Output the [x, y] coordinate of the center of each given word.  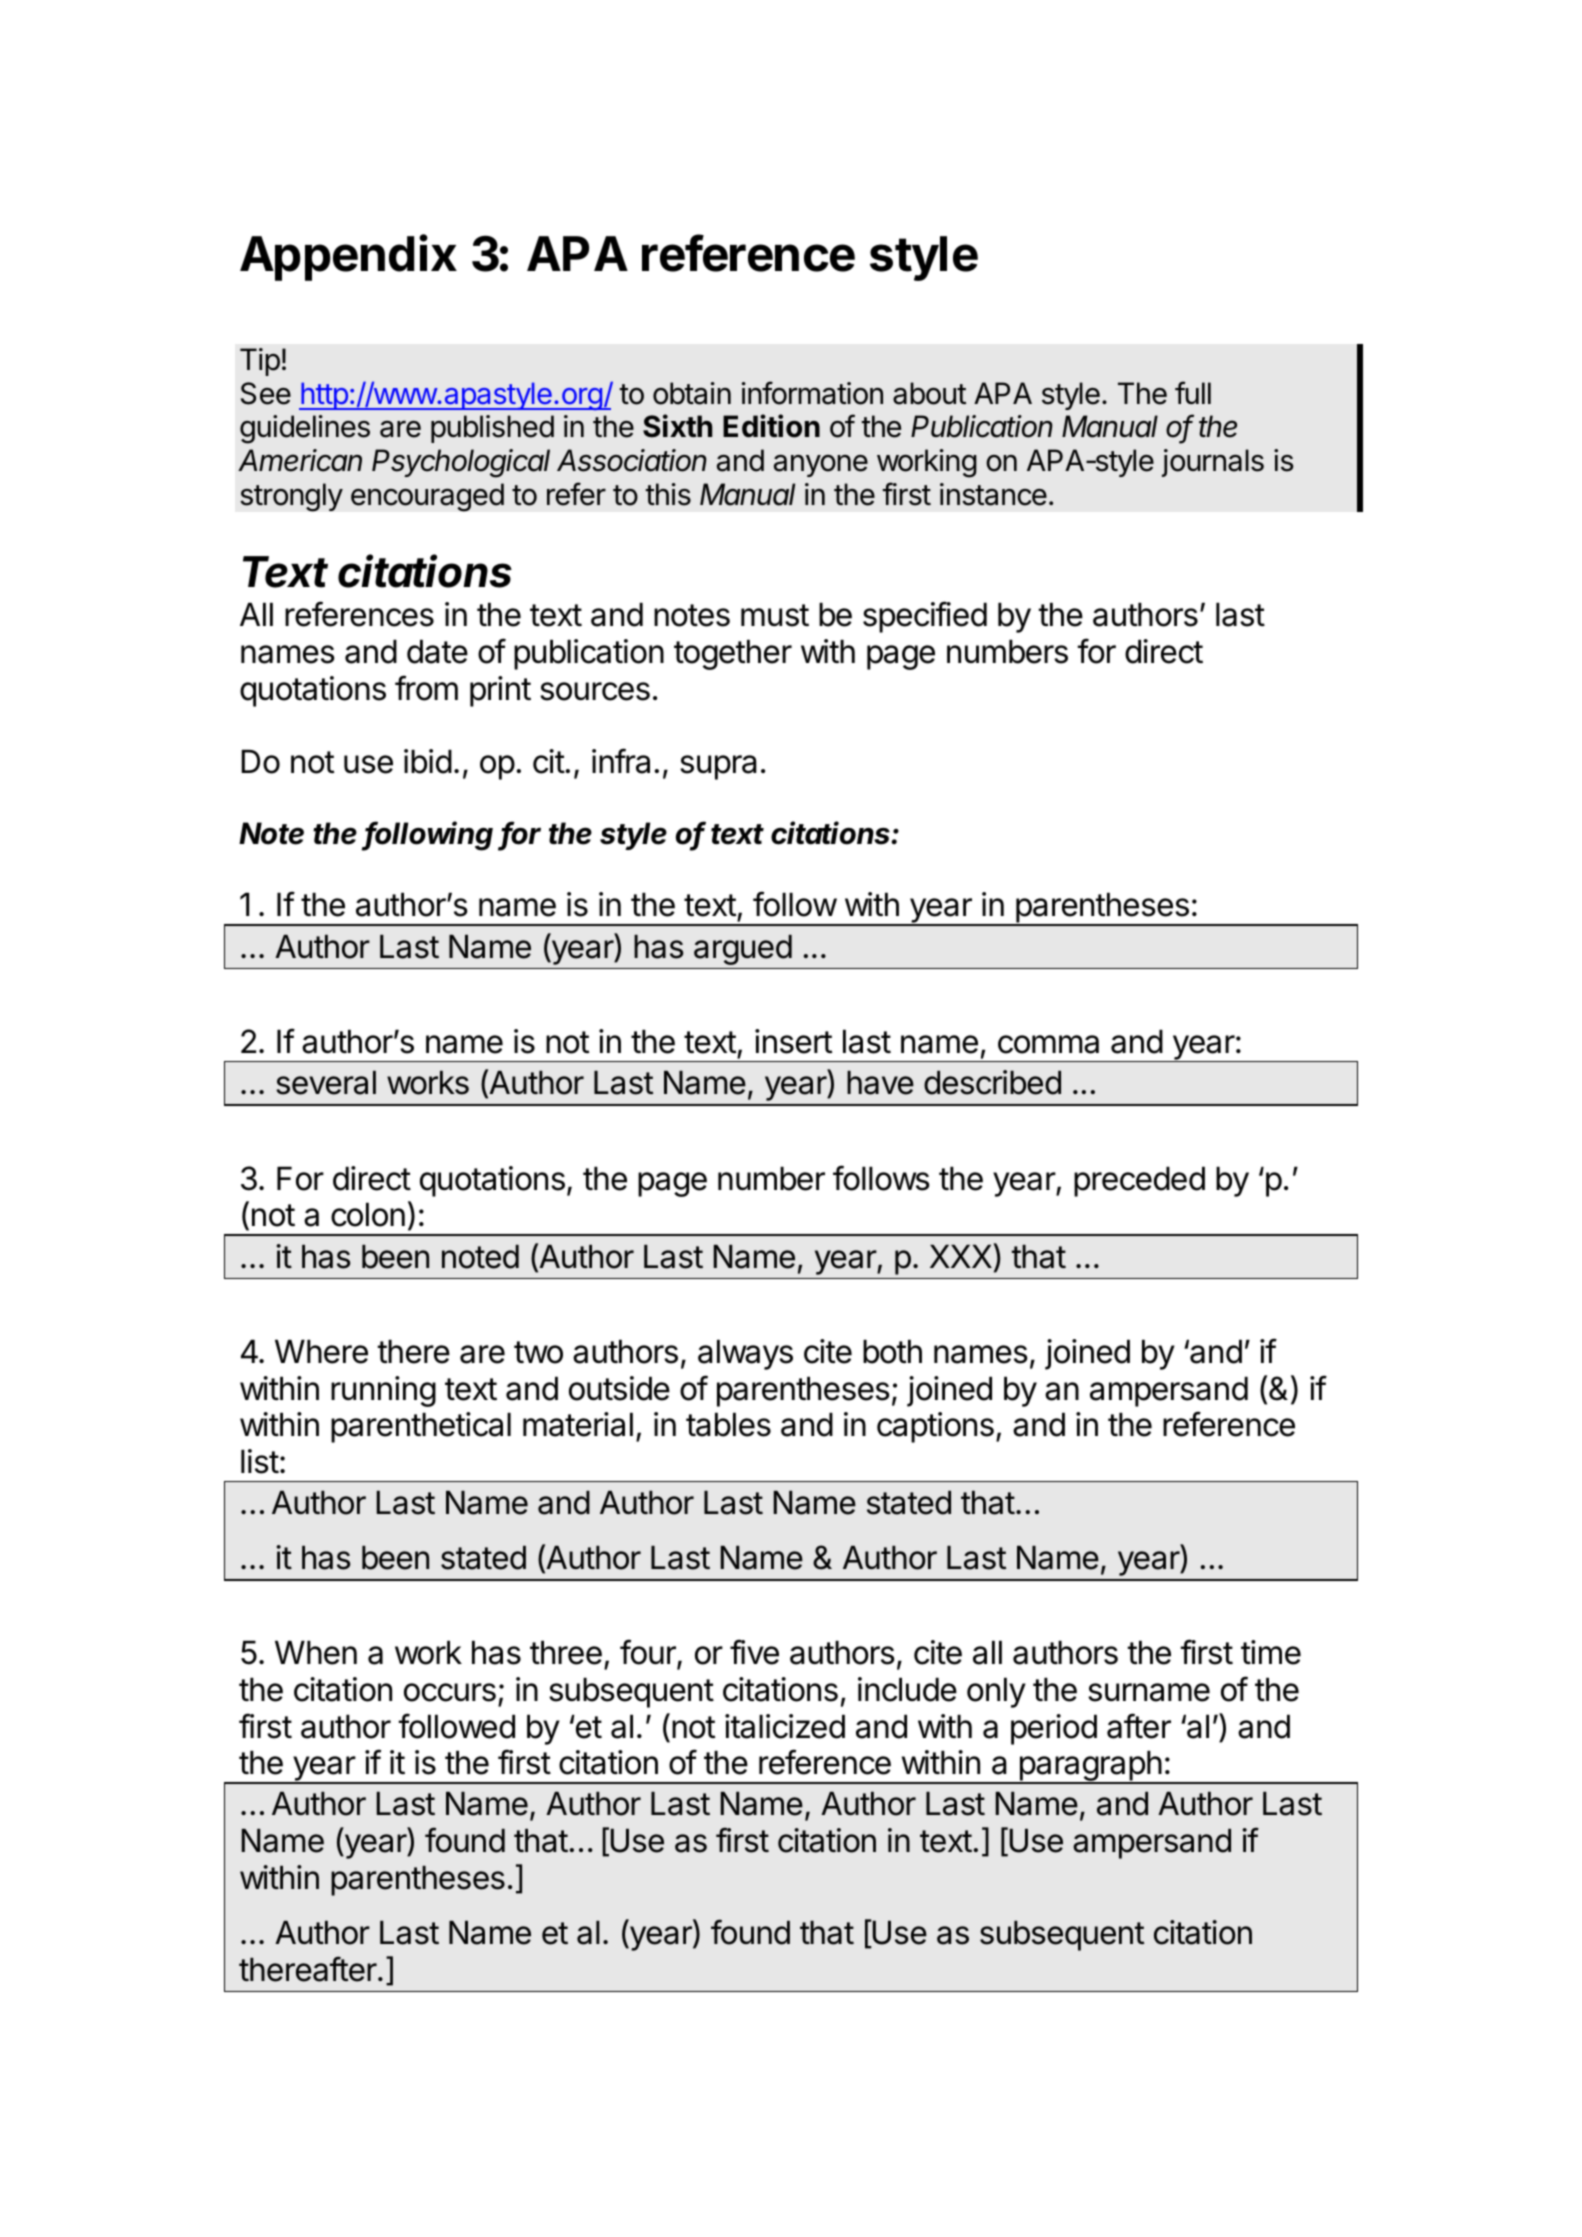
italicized [785, 1726]
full [1193, 392]
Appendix [348, 258]
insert [793, 1041]
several [326, 1083]
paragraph [1090, 1767]
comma [1048, 1044]
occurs [450, 1692]
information [812, 393]
